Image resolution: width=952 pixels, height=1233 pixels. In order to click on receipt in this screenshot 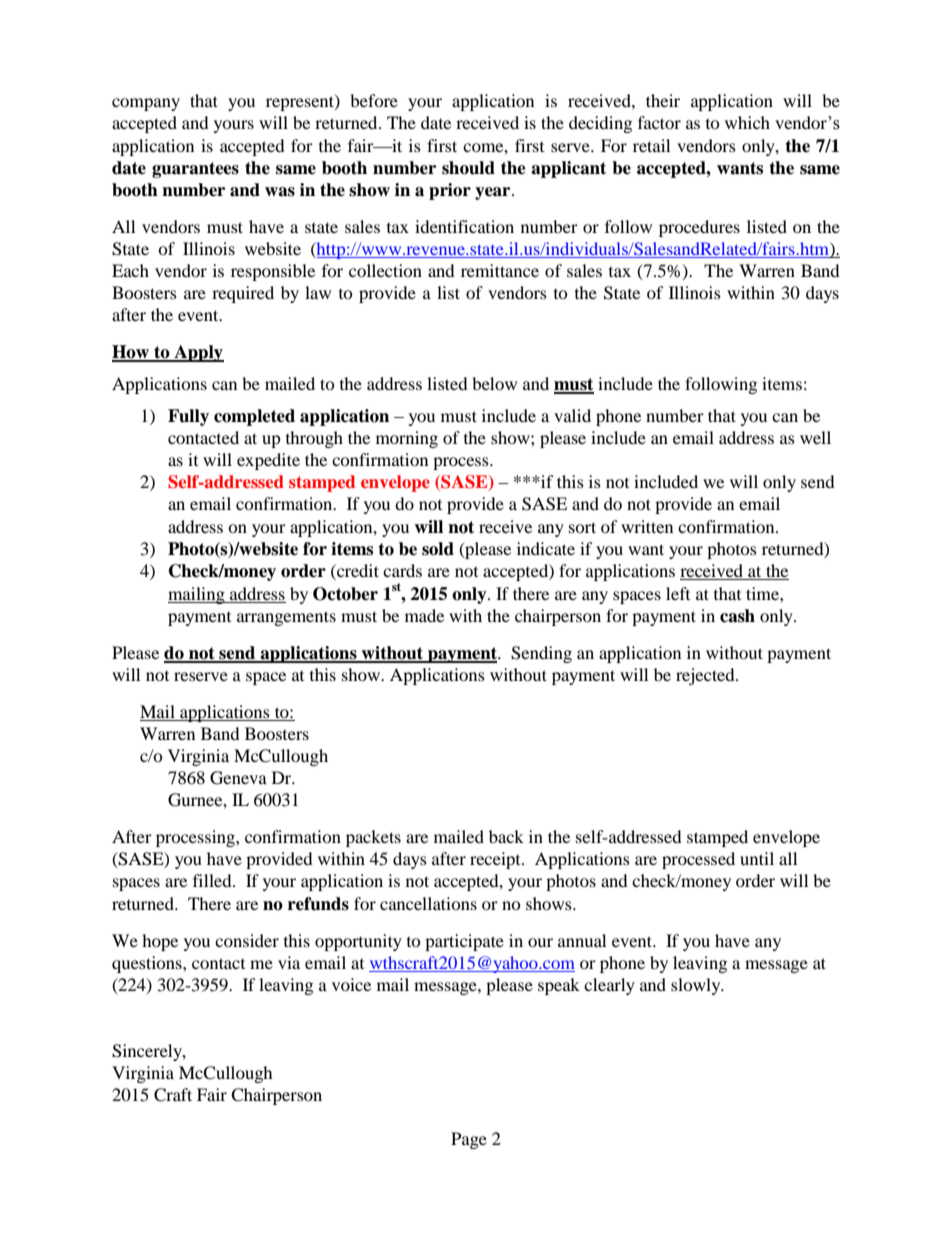, I will do `click(496, 860)`.
